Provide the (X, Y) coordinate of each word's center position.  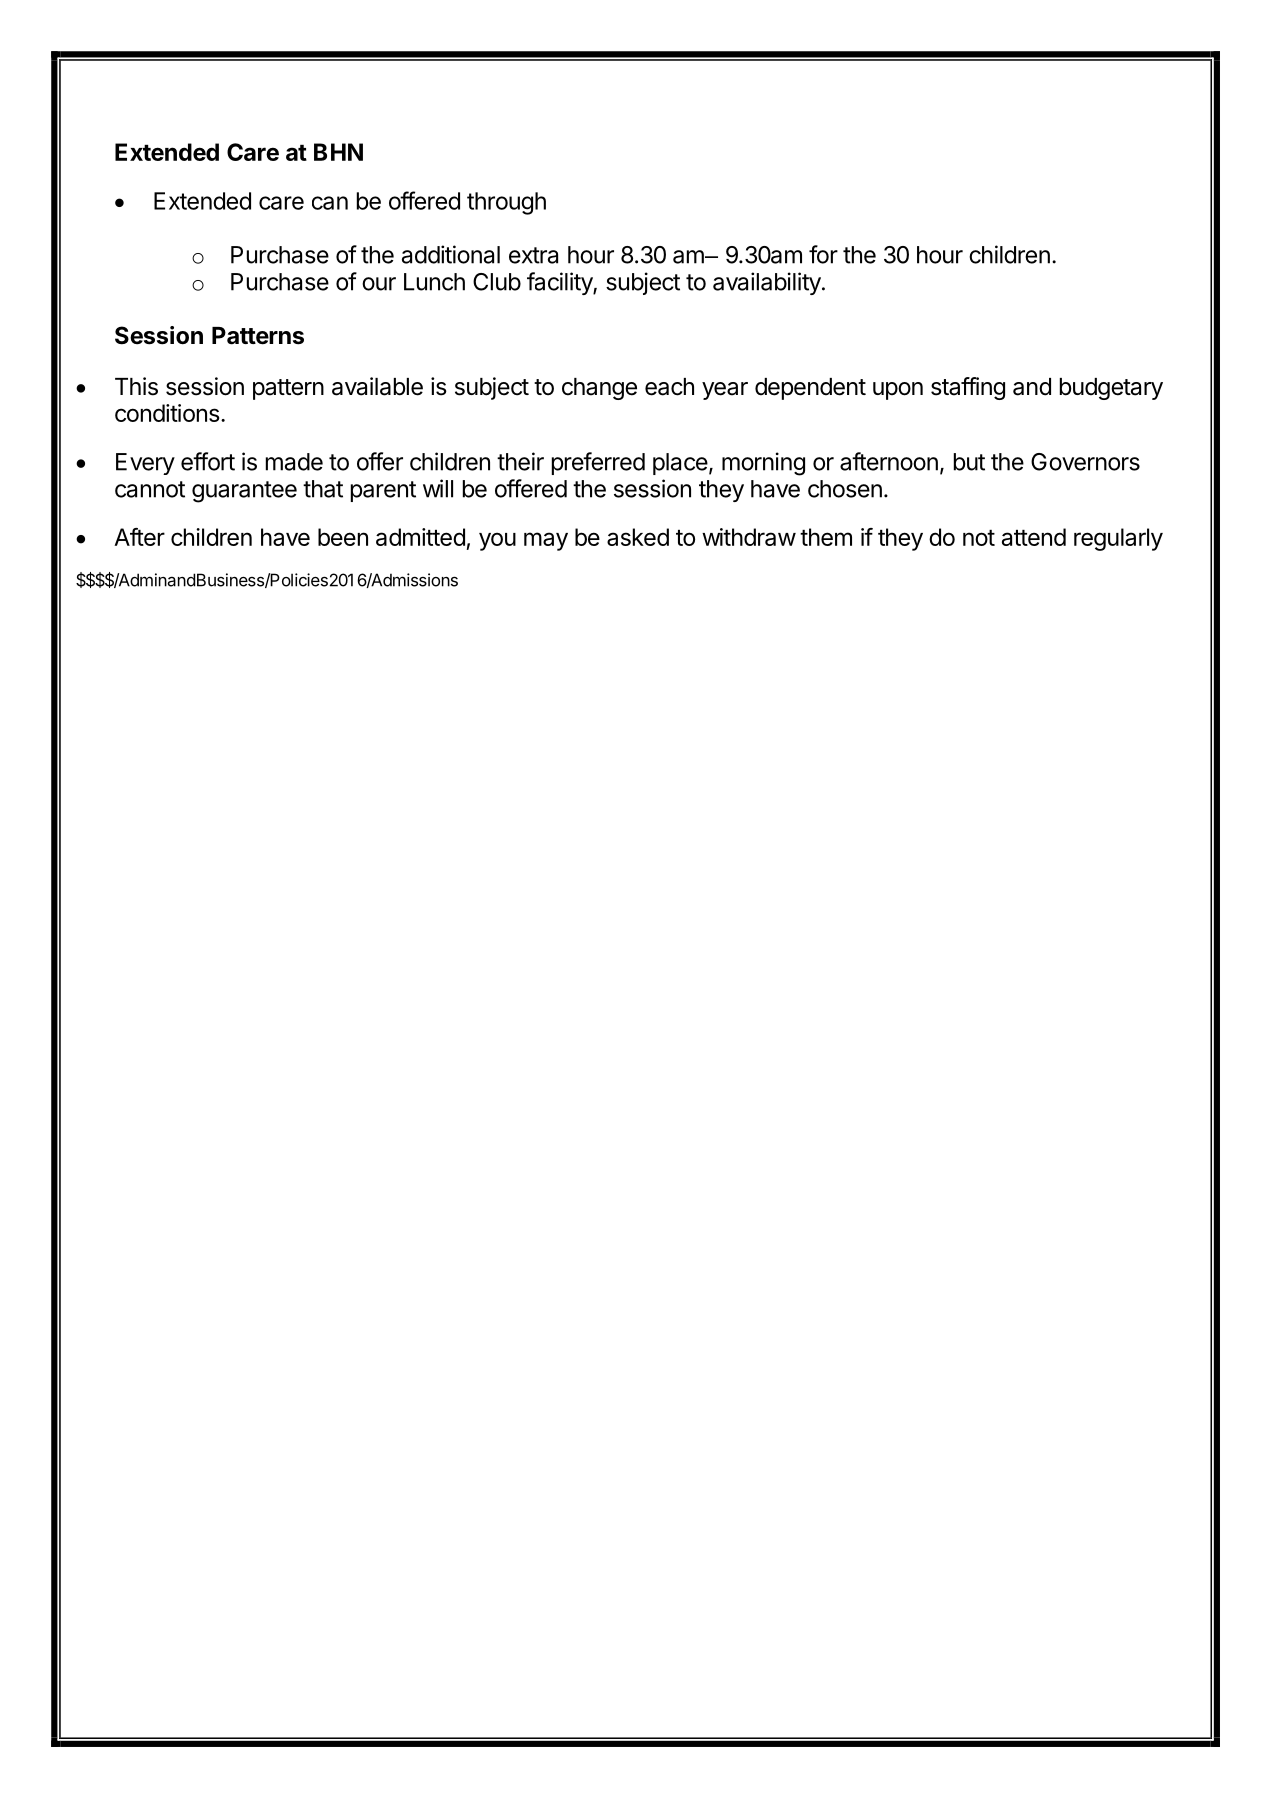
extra (533, 255)
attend (1034, 537)
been (343, 537)
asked (638, 537)
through (506, 203)
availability (768, 283)
